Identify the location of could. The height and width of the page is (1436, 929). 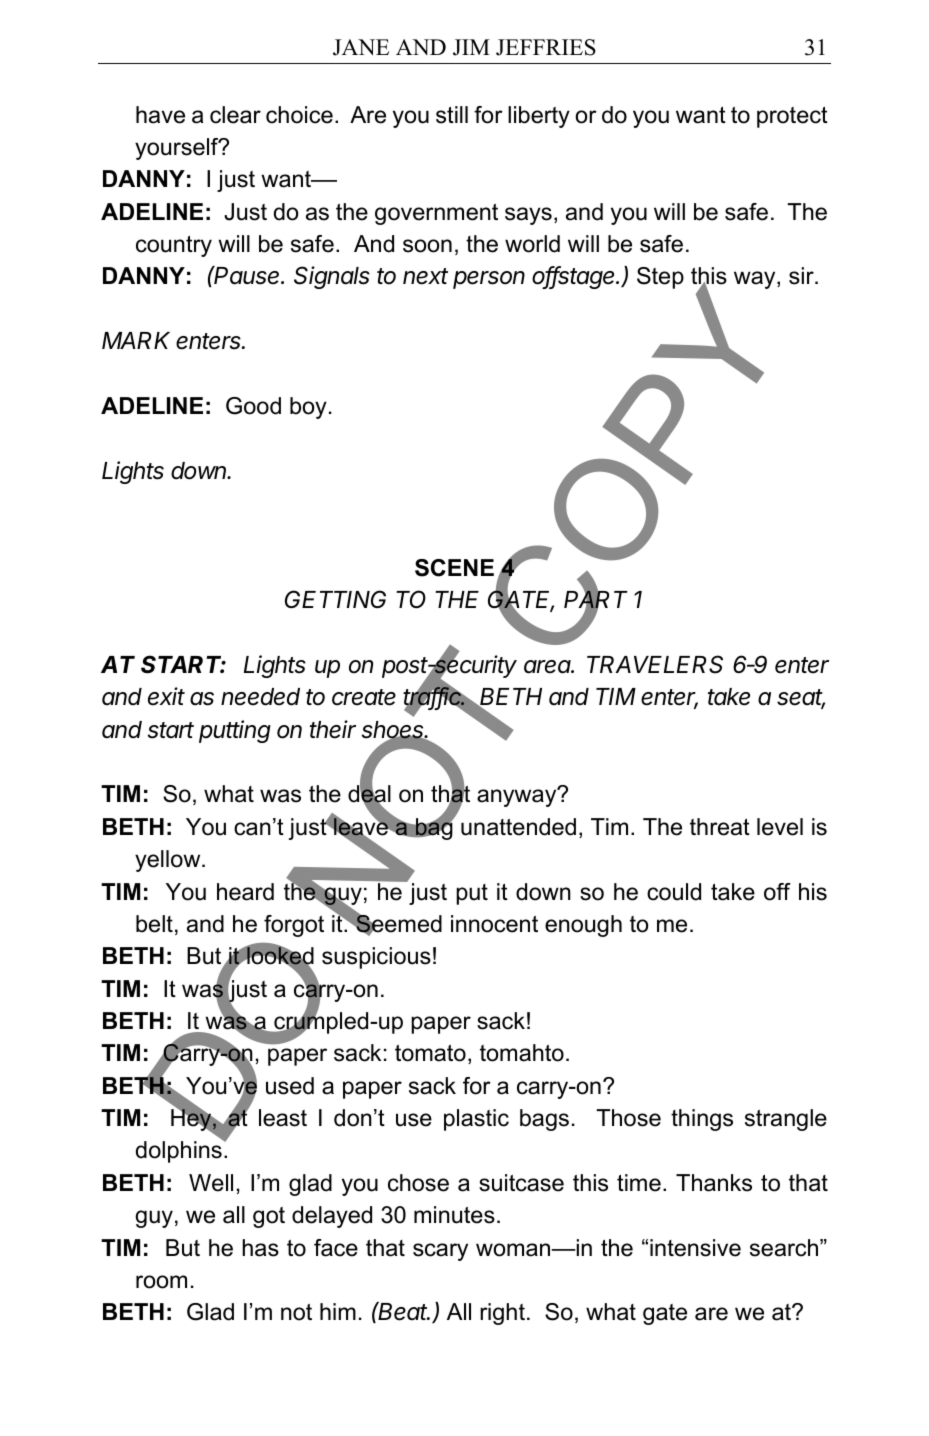
(674, 892).
